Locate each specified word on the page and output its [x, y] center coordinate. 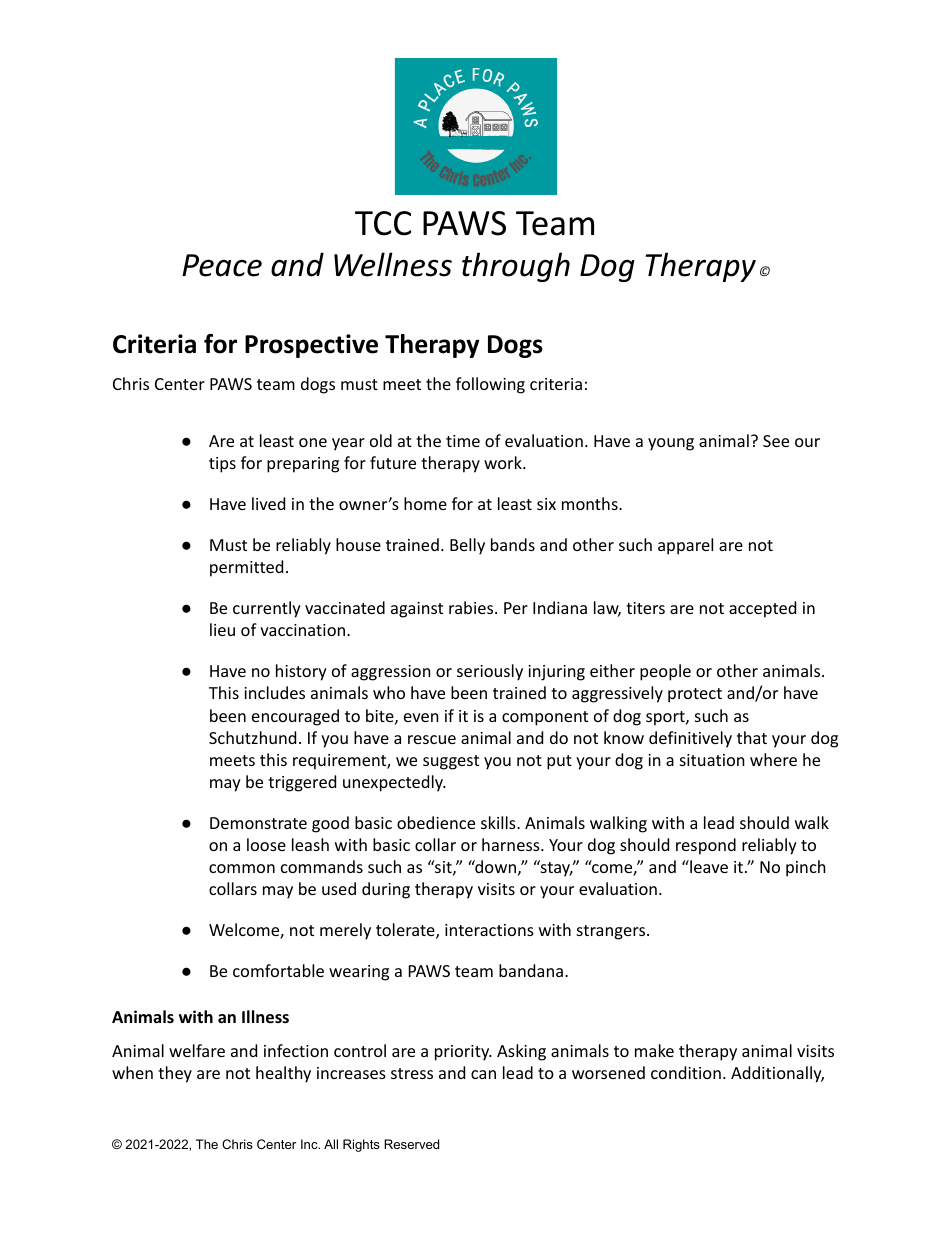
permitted [246, 568]
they [175, 1074]
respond [706, 846]
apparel [685, 546]
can [483, 1074]
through [516, 267]
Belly [467, 546]
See [776, 441]
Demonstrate [258, 823]
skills [499, 822]
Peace [222, 265]
